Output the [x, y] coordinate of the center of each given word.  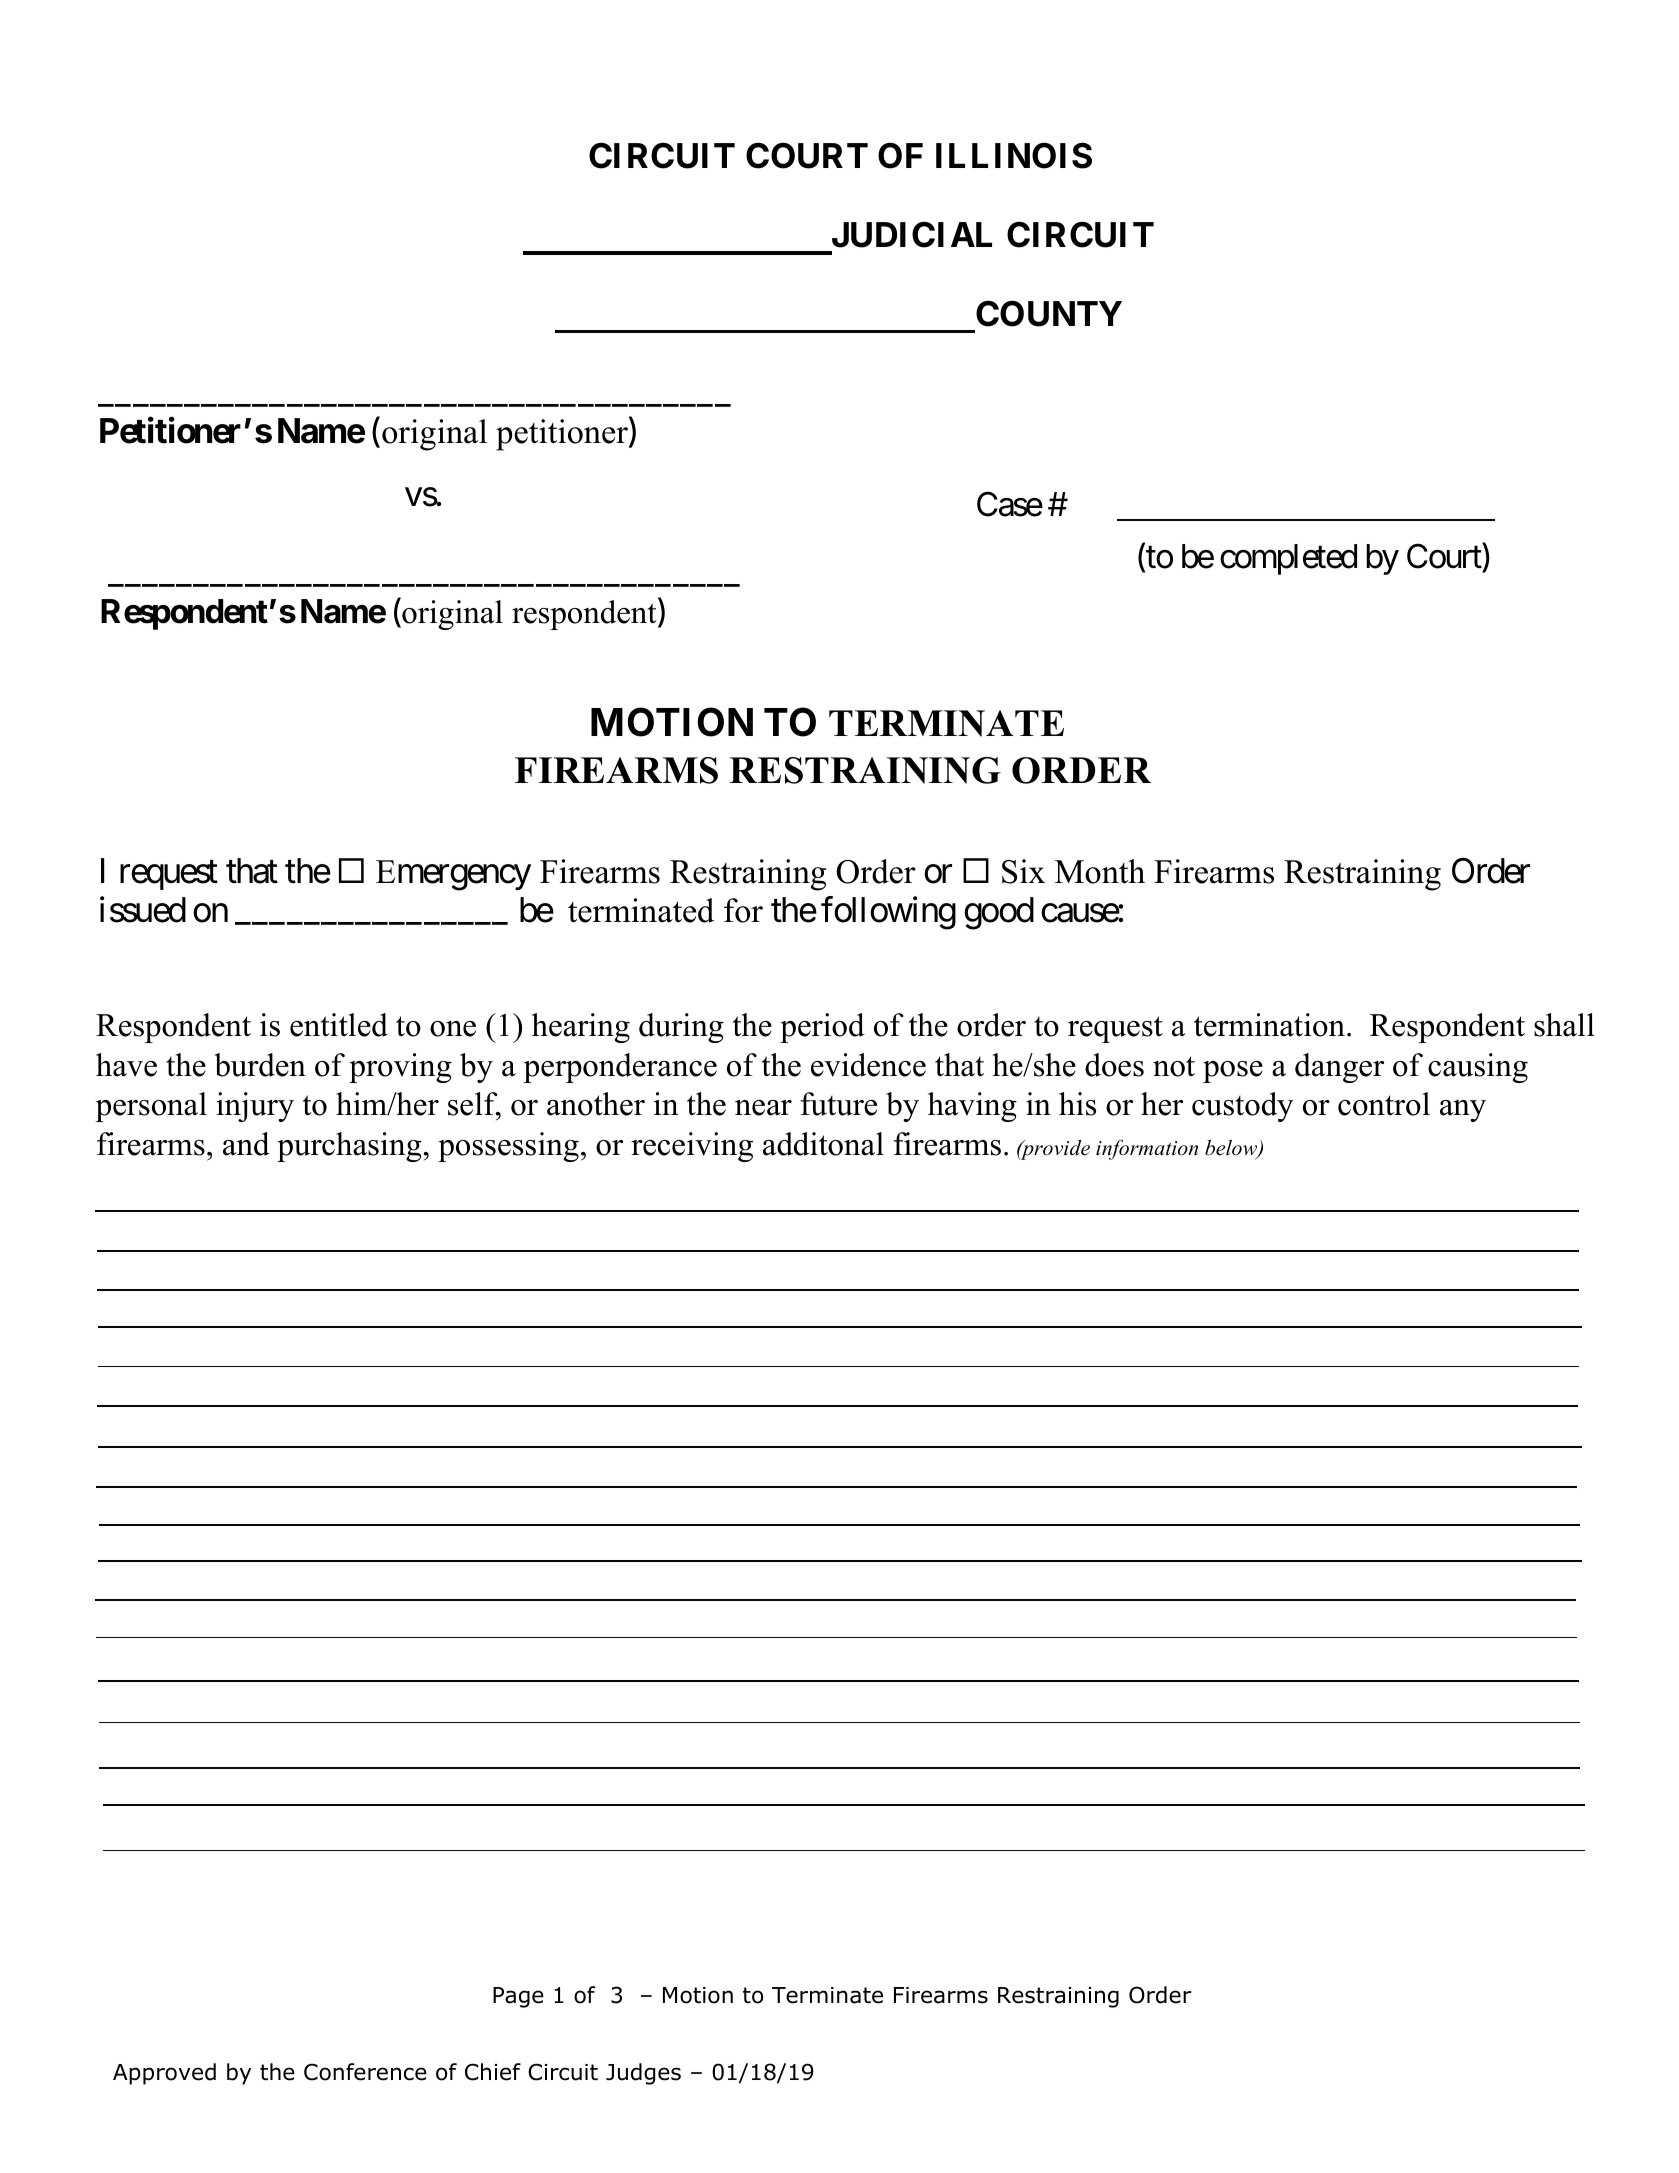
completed [1288, 559]
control [1384, 1104]
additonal [823, 1144]
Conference [365, 2072]
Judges [643, 2074]
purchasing [349, 1147]
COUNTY [1049, 313]
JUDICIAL [912, 234]
